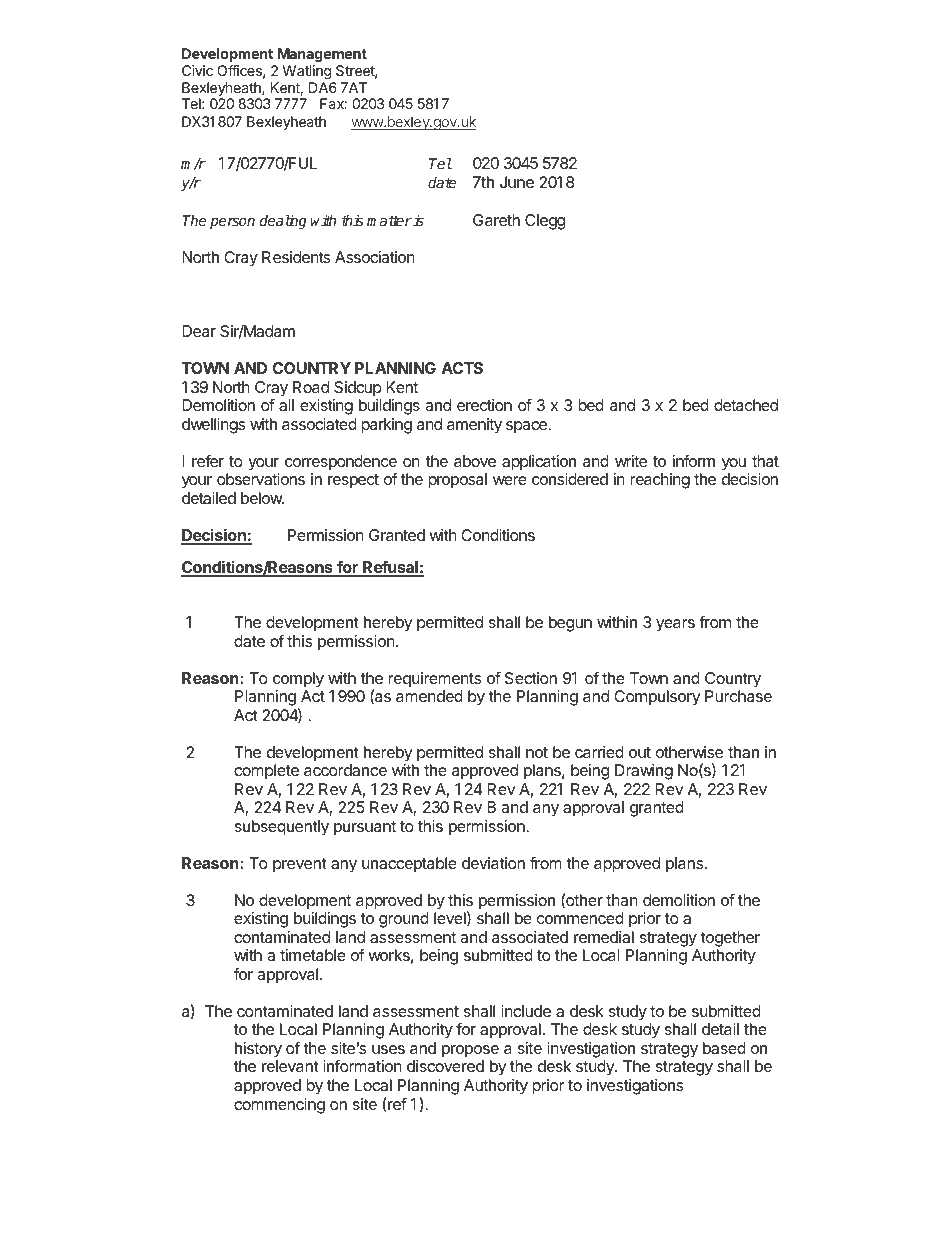 This screenshot has width=952, height=1233. What do you see at coordinates (537, 752) in the screenshot?
I see `not` at bounding box center [537, 752].
